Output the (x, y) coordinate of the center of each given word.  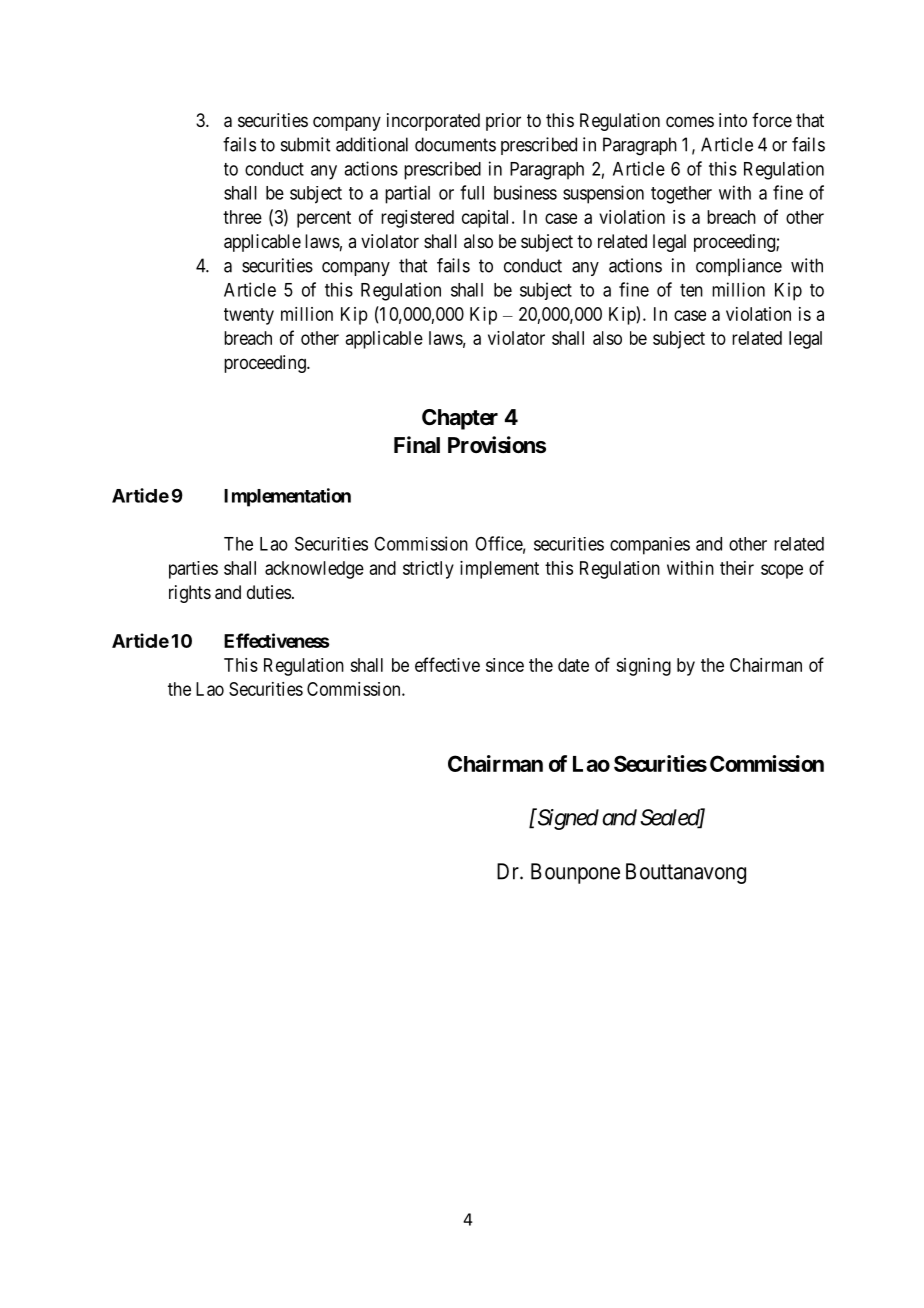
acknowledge (314, 570)
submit (305, 144)
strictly (428, 570)
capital (487, 219)
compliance (739, 267)
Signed (567, 819)
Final (417, 444)
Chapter (460, 419)
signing (643, 667)
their (737, 568)
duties (269, 592)
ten (691, 290)
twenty (249, 316)
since (505, 665)
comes (690, 121)
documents (455, 144)
